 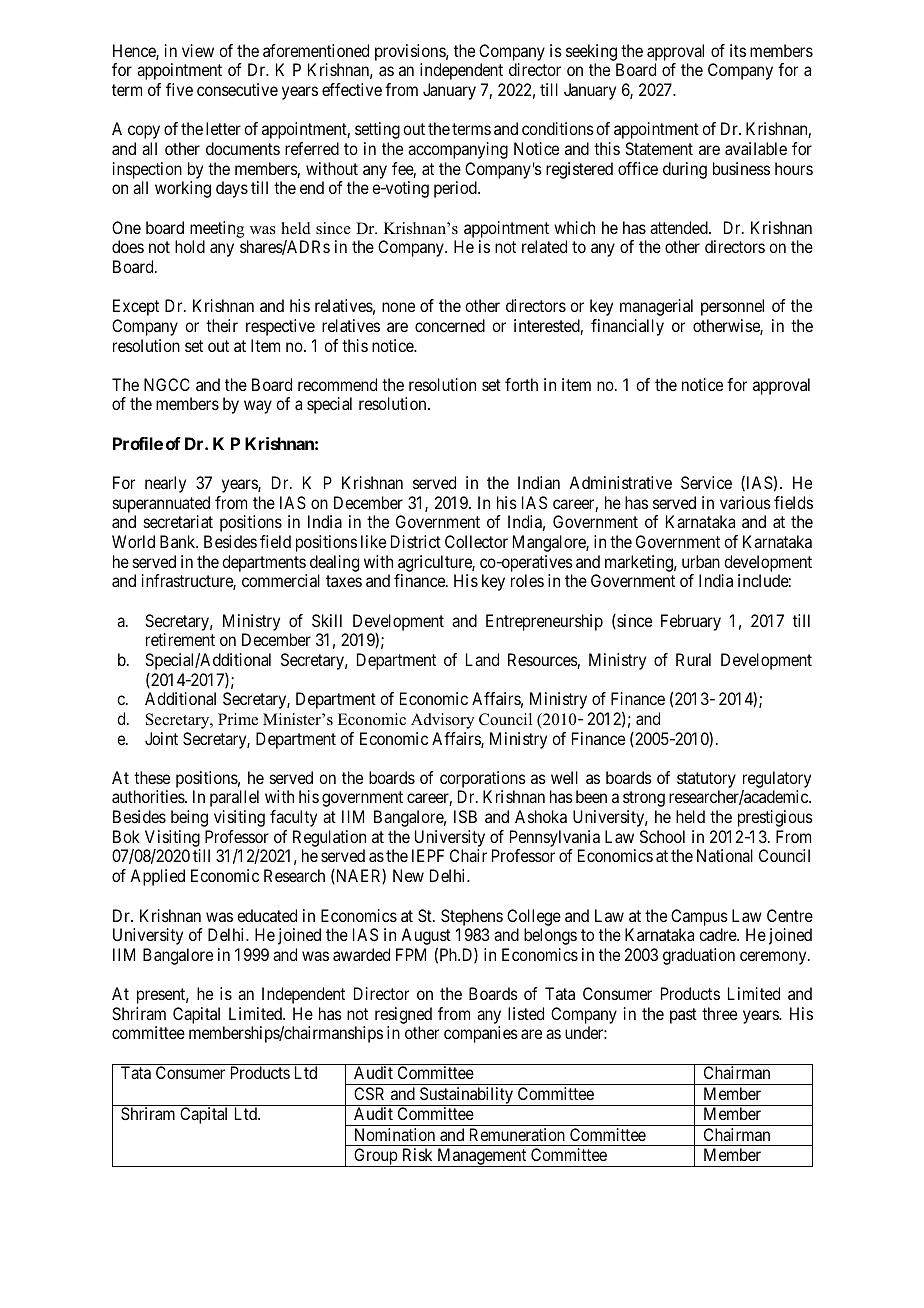 I want to click on setting, so click(x=377, y=130).
